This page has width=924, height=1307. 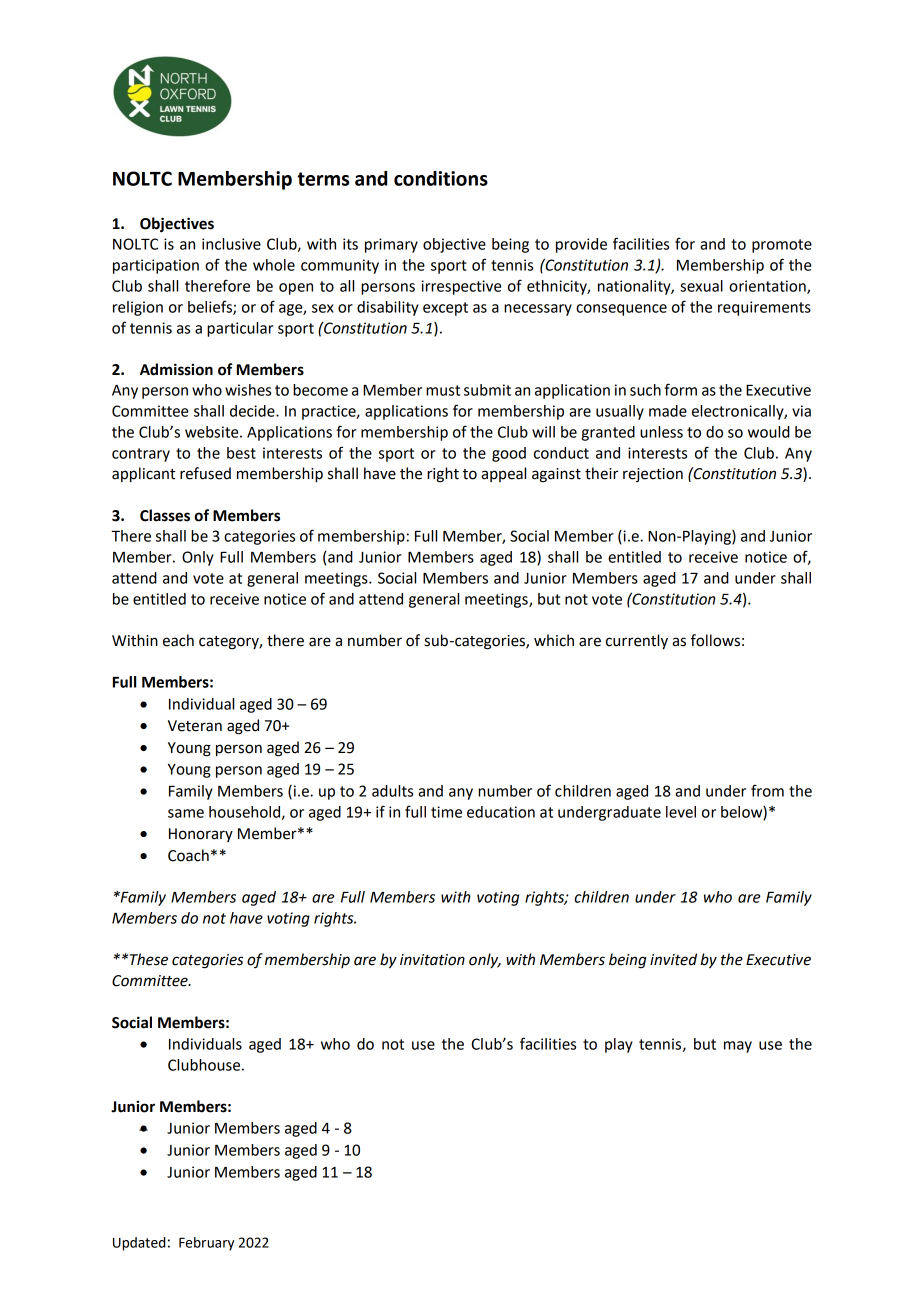 What do you see at coordinates (554, 640) in the page?
I see `which` at bounding box center [554, 640].
